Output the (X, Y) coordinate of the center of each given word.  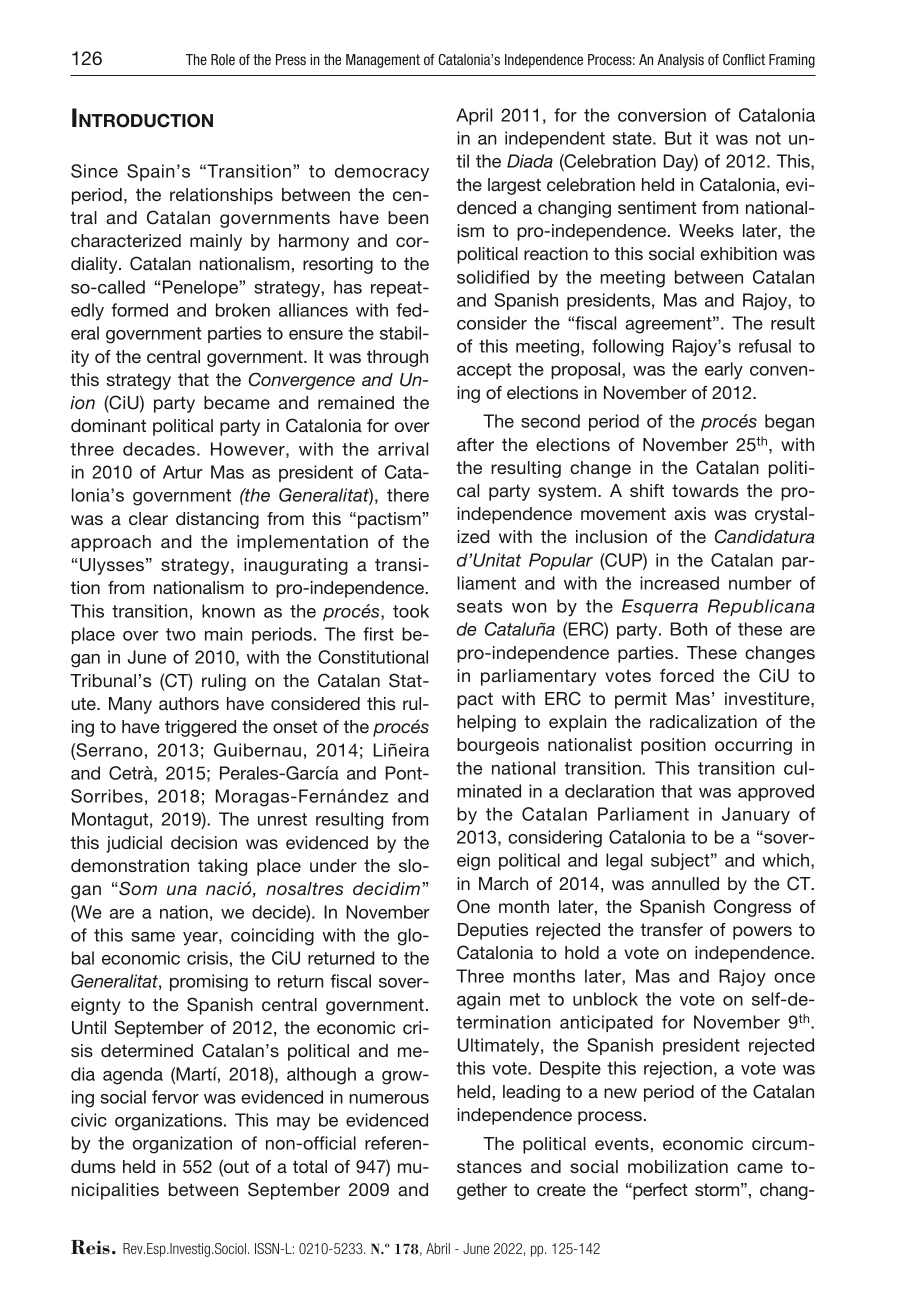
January (756, 815)
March (503, 883)
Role (223, 59)
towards (705, 490)
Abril (438, 1248)
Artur (183, 472)
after (475, 444)
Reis (90, 1247)
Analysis (680, 61)
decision (204, 842)
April (474, 116)
